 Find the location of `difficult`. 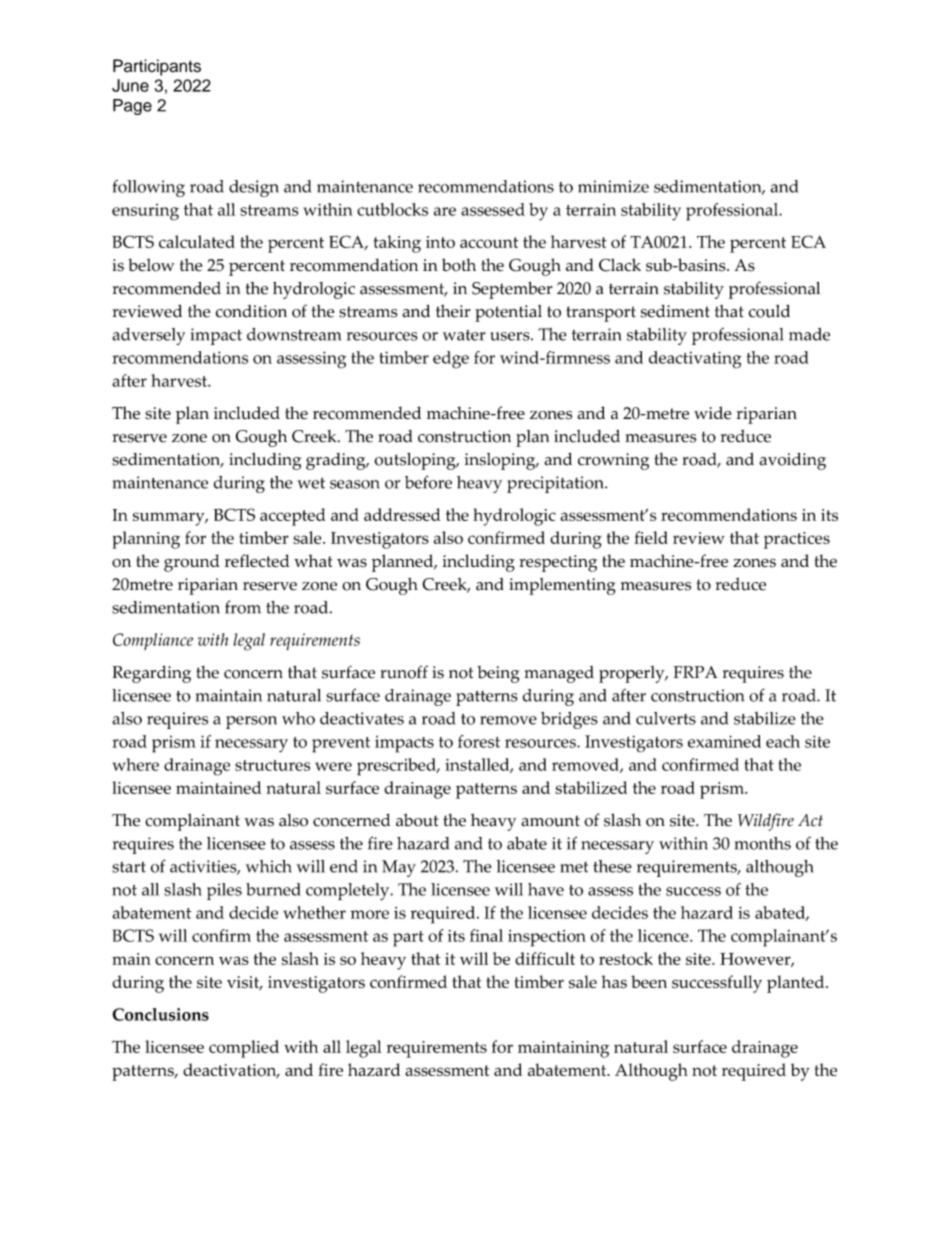

difficult is located at coordinates (545, 958).
